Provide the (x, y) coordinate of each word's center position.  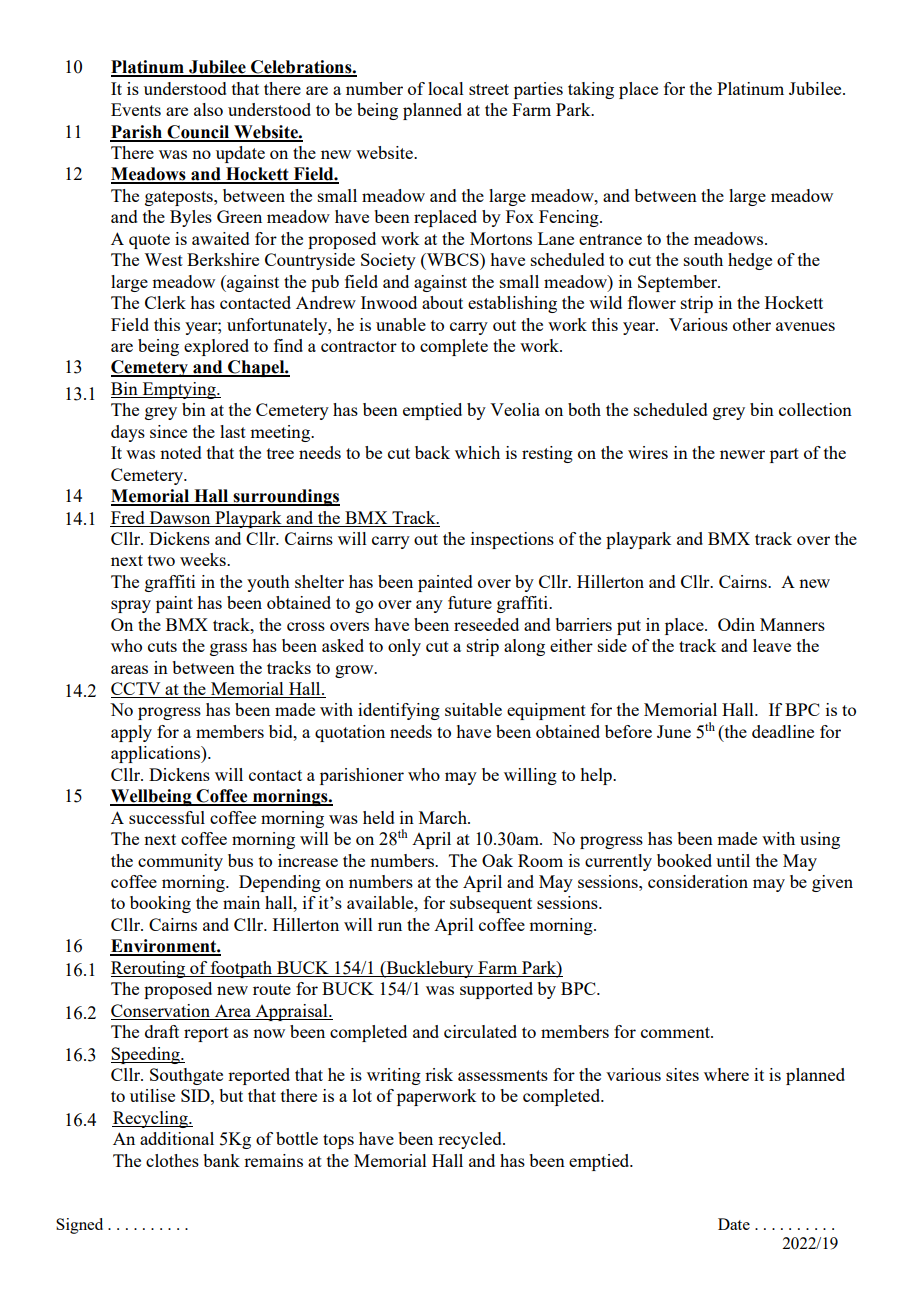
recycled (471, 1140)
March (444, 817)
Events (136, 109)
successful (167, 817)
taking (591, 90)
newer (742, 454)
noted (181, 452)
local (446, 88)
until (733, 860)
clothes (172, 1160)
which (477, 452)
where (726, 1074)
